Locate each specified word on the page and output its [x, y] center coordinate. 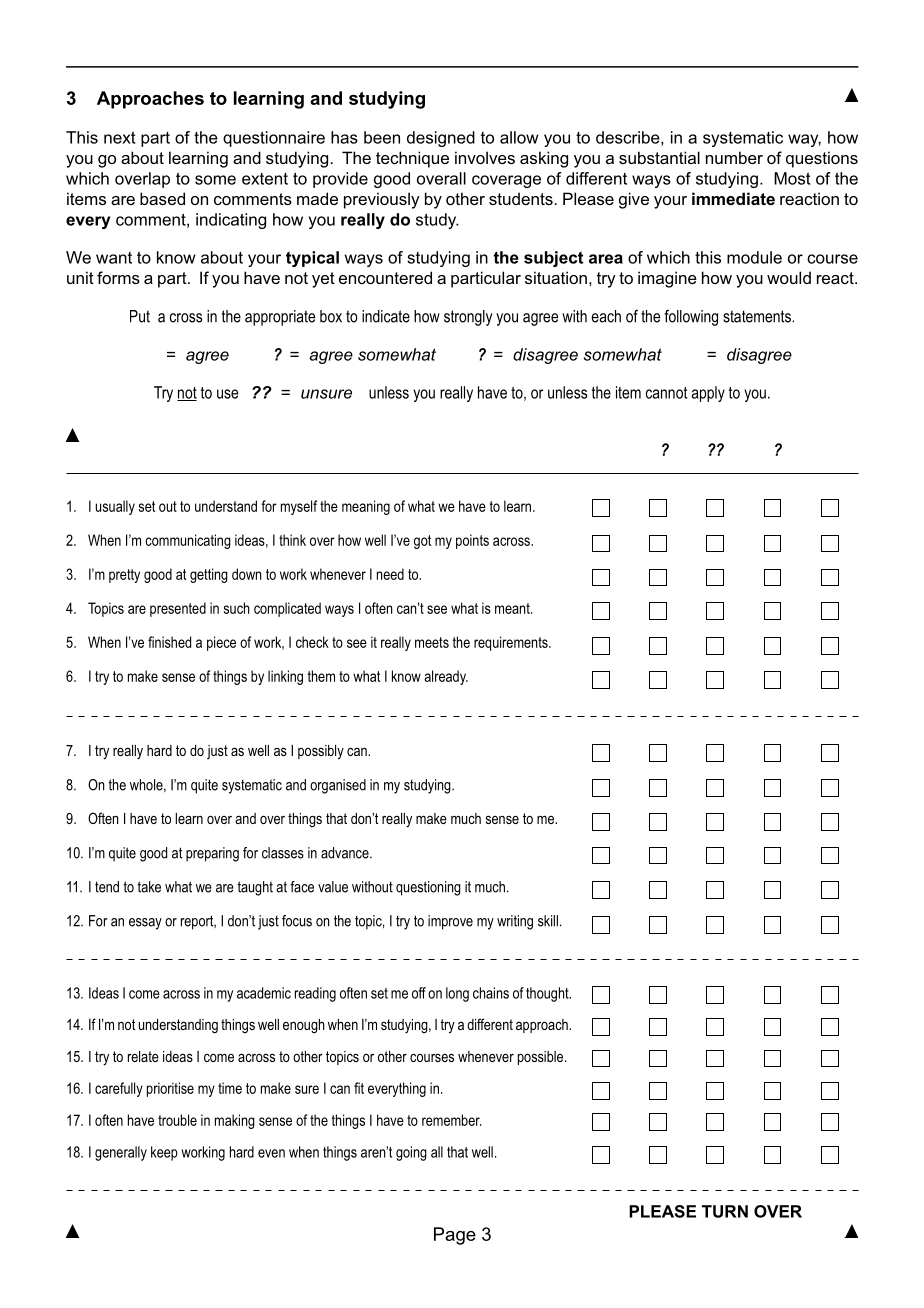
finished [169, 642]
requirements [512, 643]
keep [164, 1153]
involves [485, 157]
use [227, 394]
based [162, 198]
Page [455, 1236]
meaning [366, 507]
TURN [725, 1211]
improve [450, 922]
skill [548, 921]
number [734, 157]
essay [145, 924]
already [446, 677]
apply [708, 394]
